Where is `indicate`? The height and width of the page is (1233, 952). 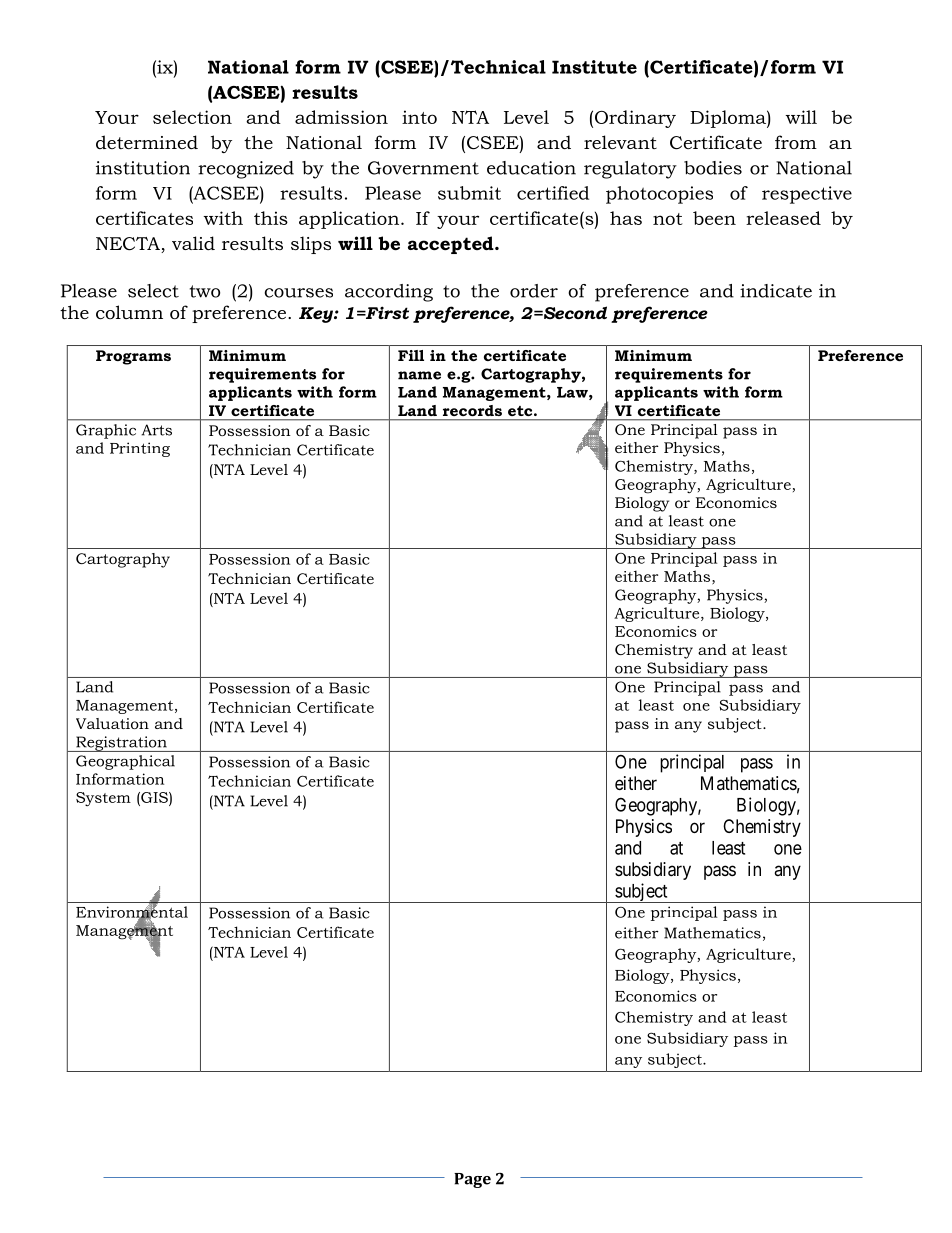
indicate is located at coordinates (776, 291).
